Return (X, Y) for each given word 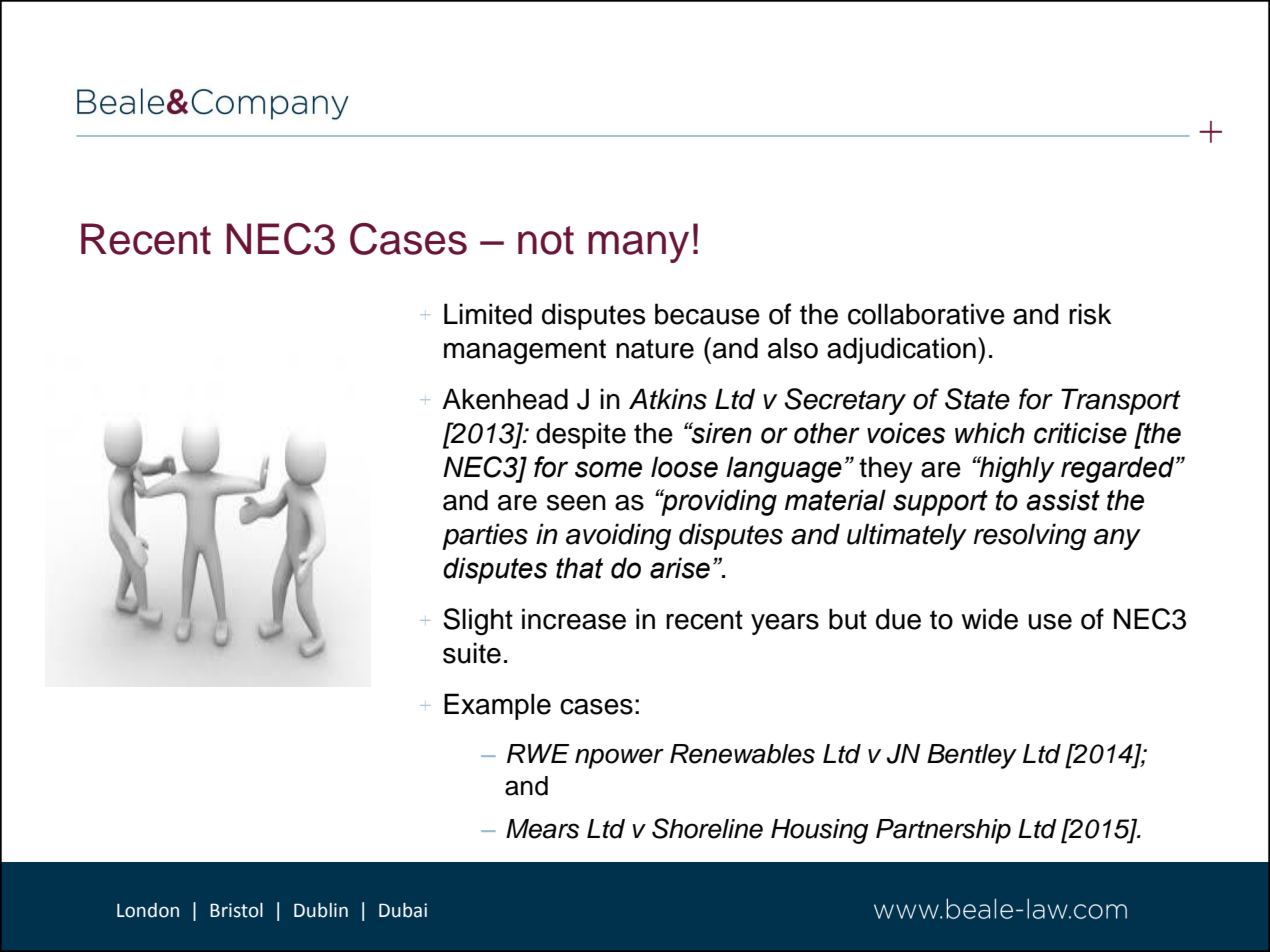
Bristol (236, 910)
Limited (488, 314)
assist (1063, 500)
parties (485, 536)
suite (472, 653)
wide (989, 619)
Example (497, 706)
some (608, 469)
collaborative (926, 314)
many (638, 247)
